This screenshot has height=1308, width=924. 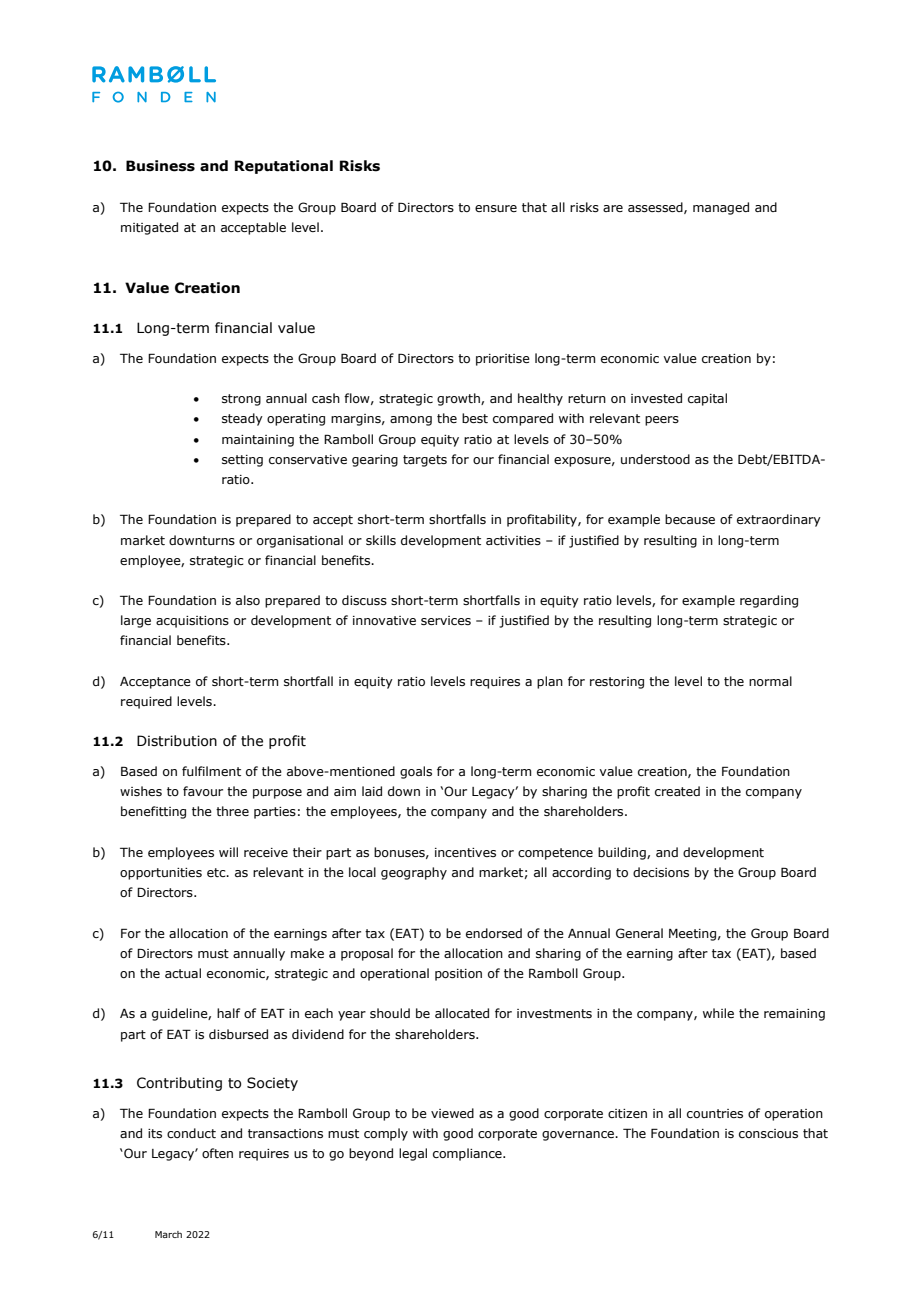 I want to click on often, so click(x=217, y=1153).
